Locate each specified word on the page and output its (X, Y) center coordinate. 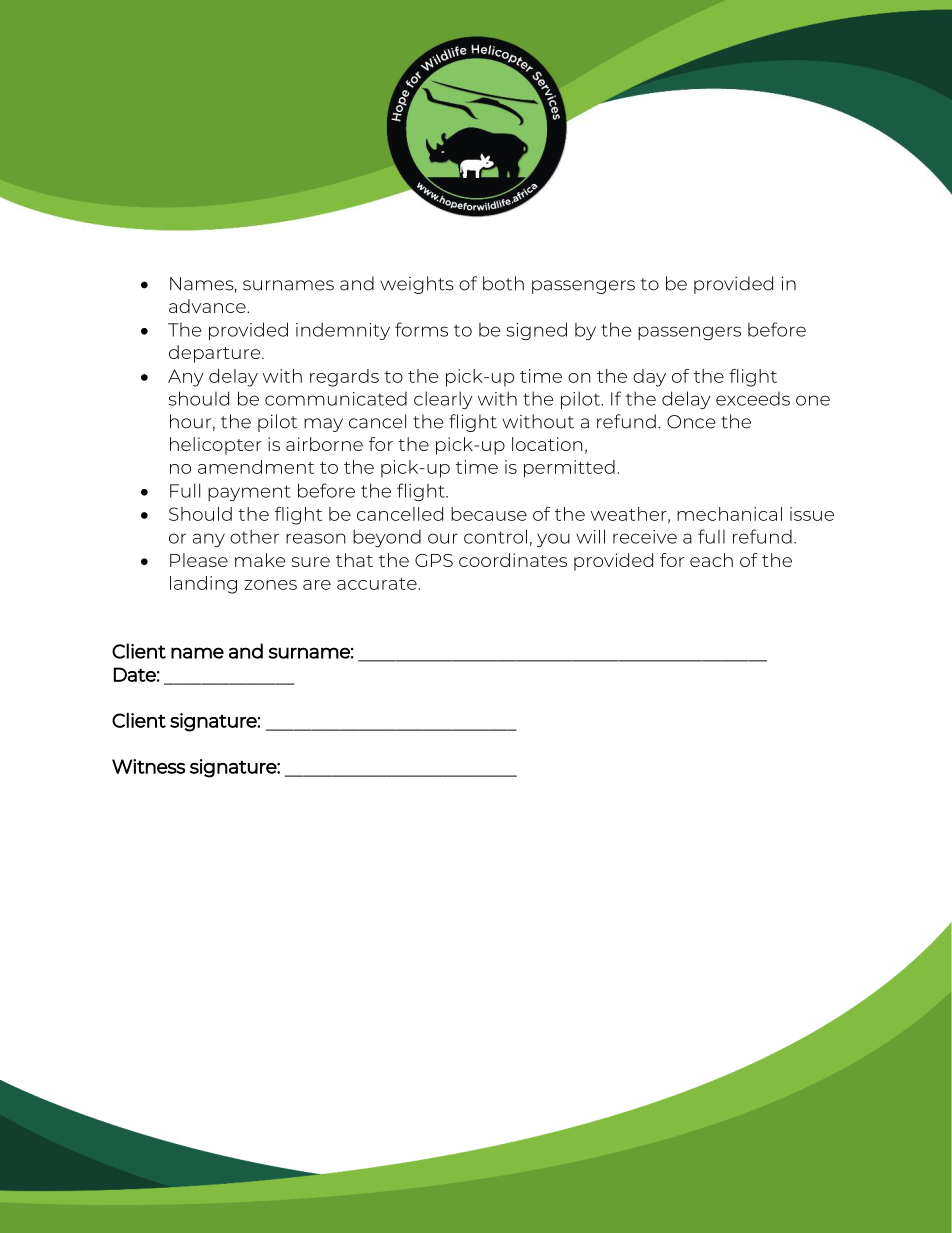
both (503, 283)
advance (208, 306)
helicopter (216, 446)
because (489, 514)
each (711, 560)
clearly (443, 400)
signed (537, 331)
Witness (148, 766)
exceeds (753, 398)
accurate (377, 584)
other (254, 536)
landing (203, 585)
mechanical (729, 514)
